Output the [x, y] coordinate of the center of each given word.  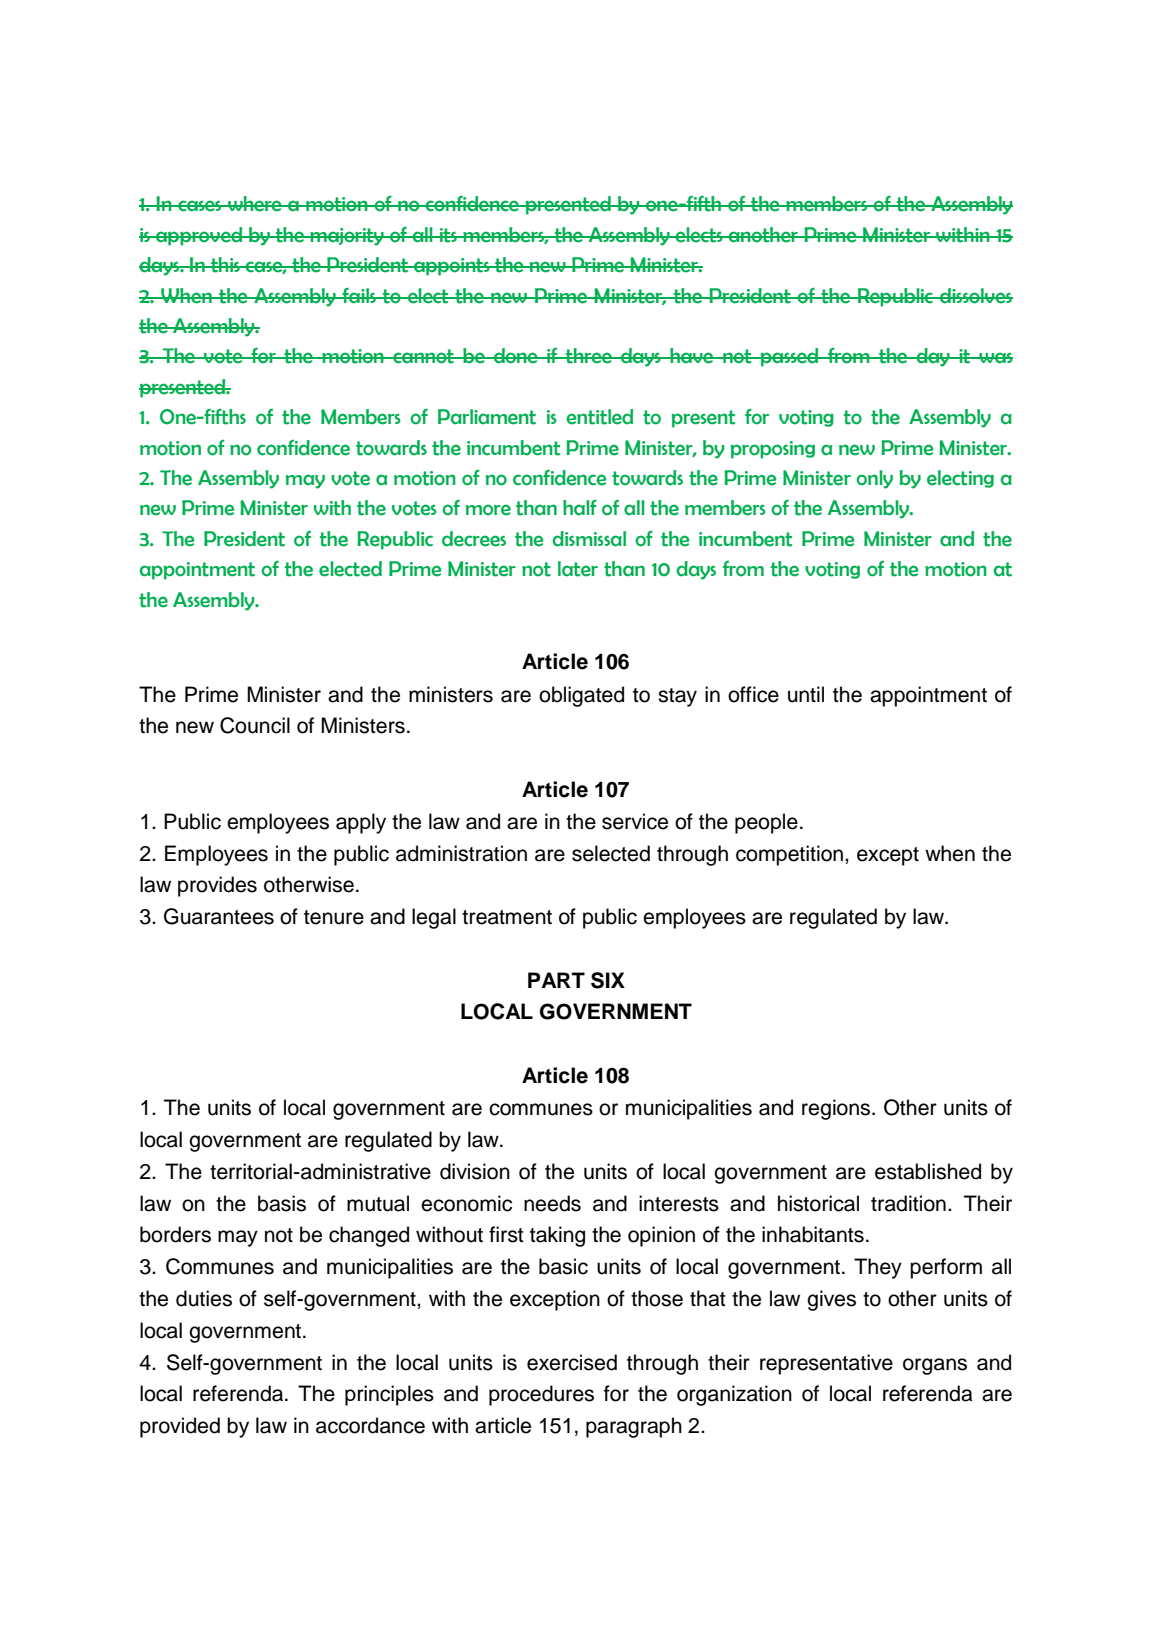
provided [180, 1427]
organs [935, 1366]
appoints [452, 267]
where [255, 204]
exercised [572, 1362]
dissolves [975, 296]
